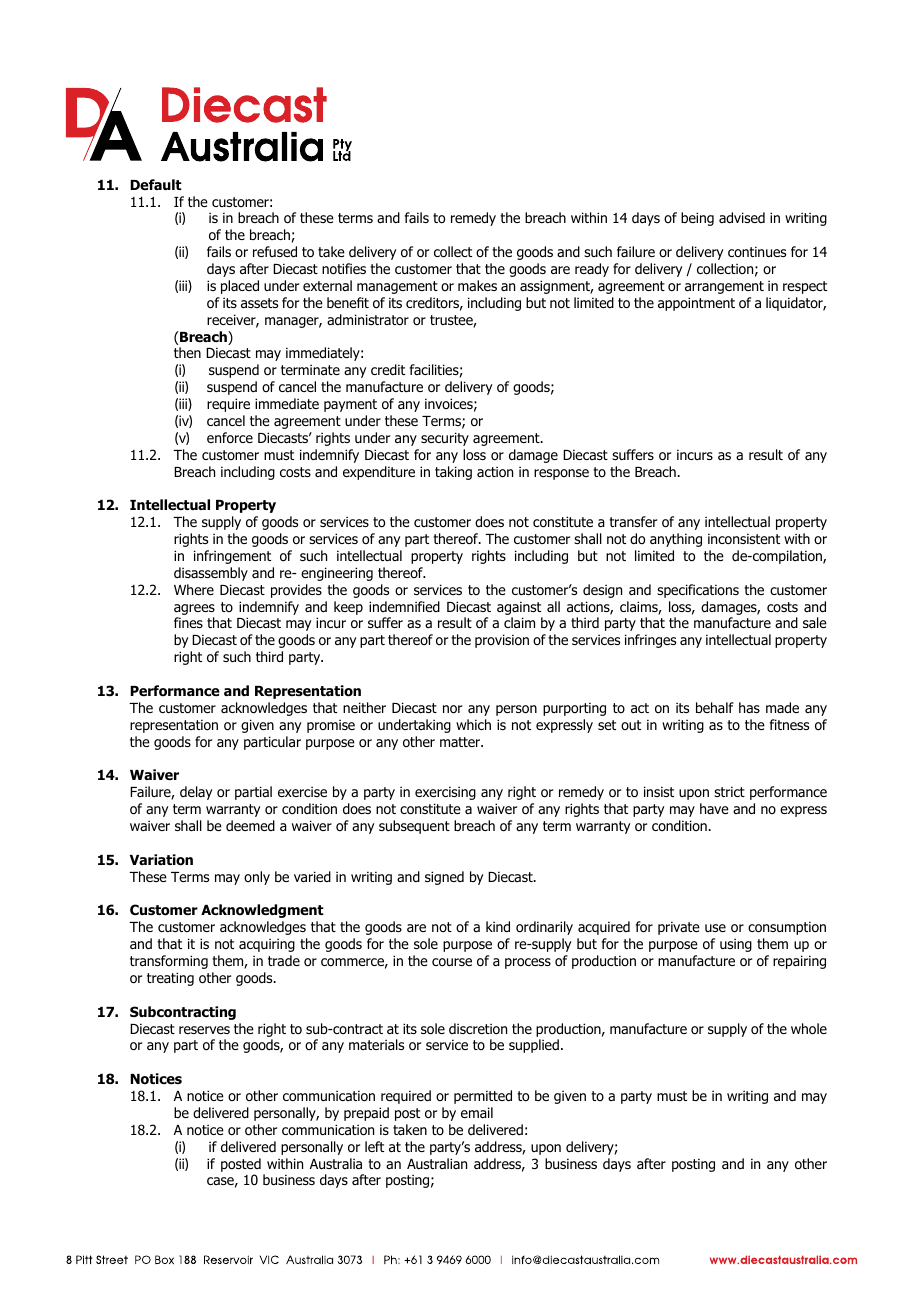 The image size is (924, 1308). What do you see at coordinates (188, 622) in the image?
I see `fines` at bounding box center [188, 622].
